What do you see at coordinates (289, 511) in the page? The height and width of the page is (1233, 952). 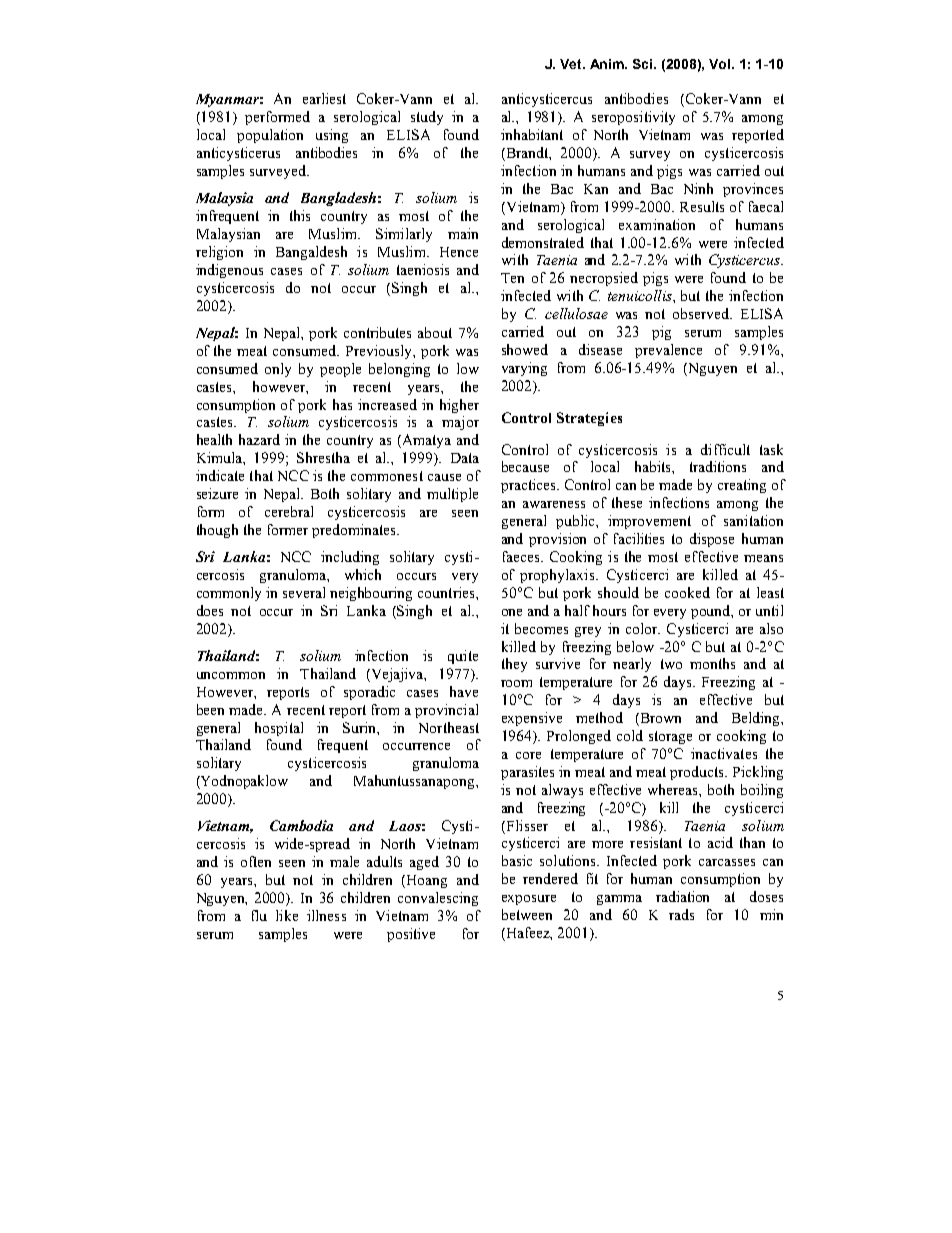 I see `cerebral` at bounding box center [289, 511].
